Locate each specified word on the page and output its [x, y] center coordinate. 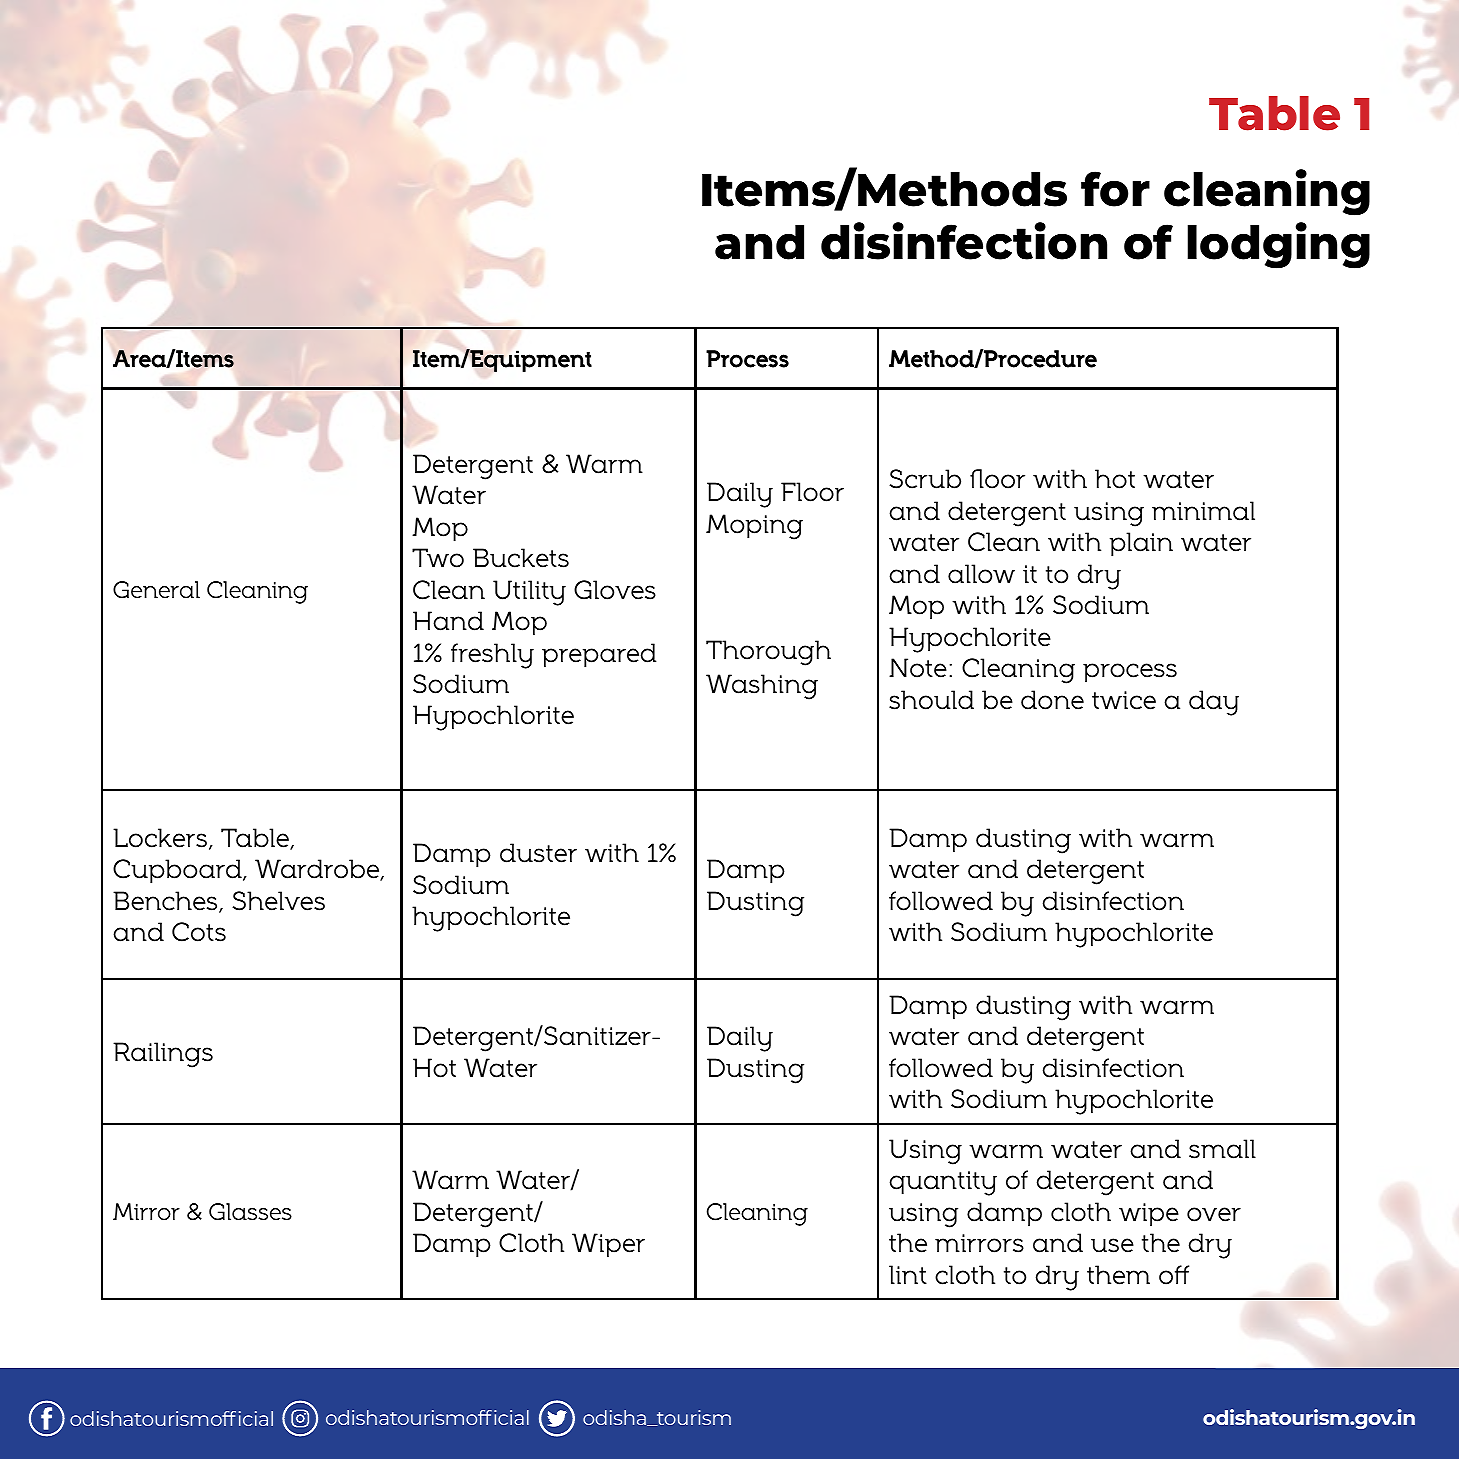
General [156, 590]
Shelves [278, 901]
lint [908, 1274]
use [1112, 1245]
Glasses [250, 1212]
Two [438, 558]
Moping [754, 527]
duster [538, 853]
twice [1124, 700]
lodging [1278, 245]
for [1115, 189]
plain [1141, 544]
